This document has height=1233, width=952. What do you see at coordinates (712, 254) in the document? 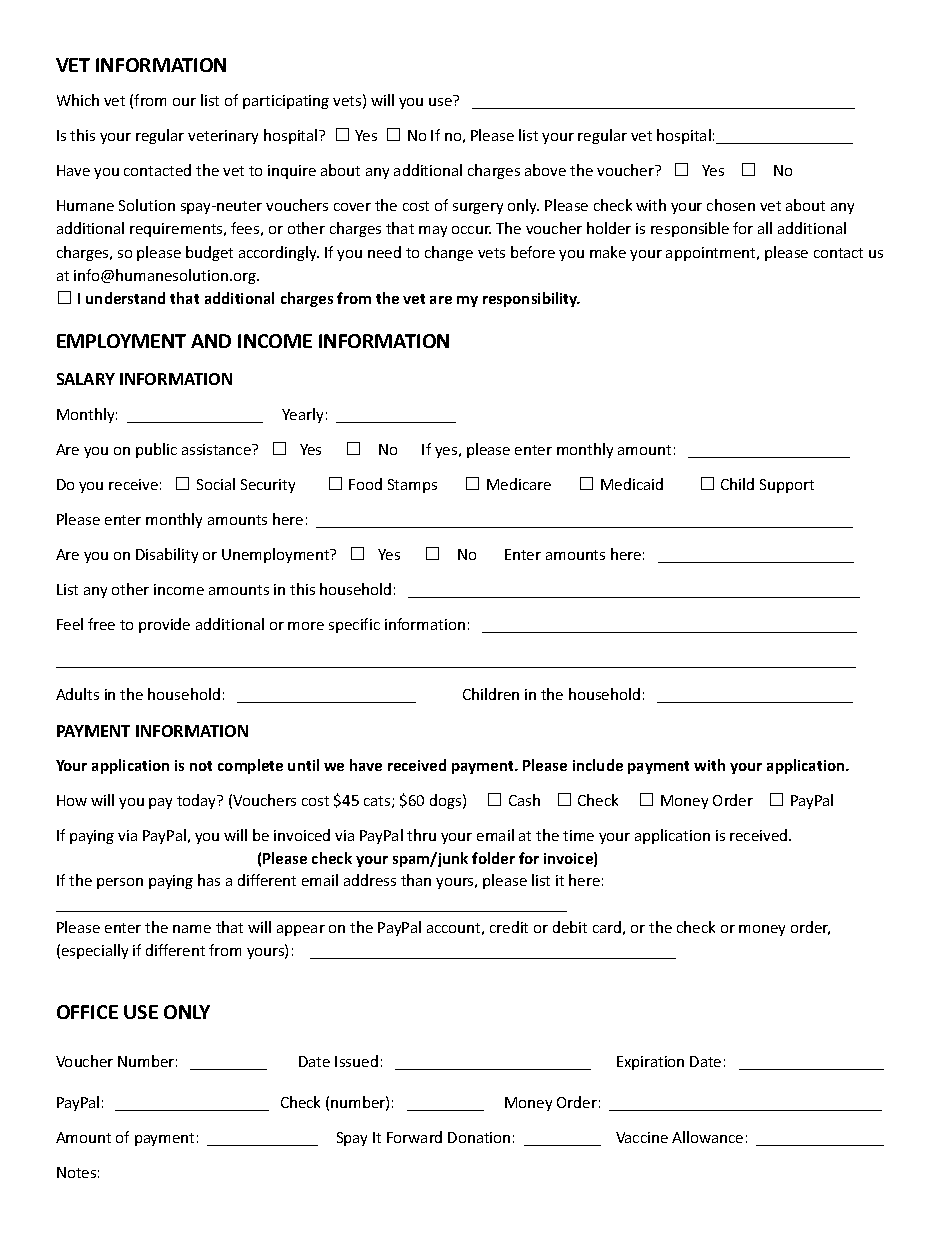
I see `appointment` at bounding box center [712, 254].
